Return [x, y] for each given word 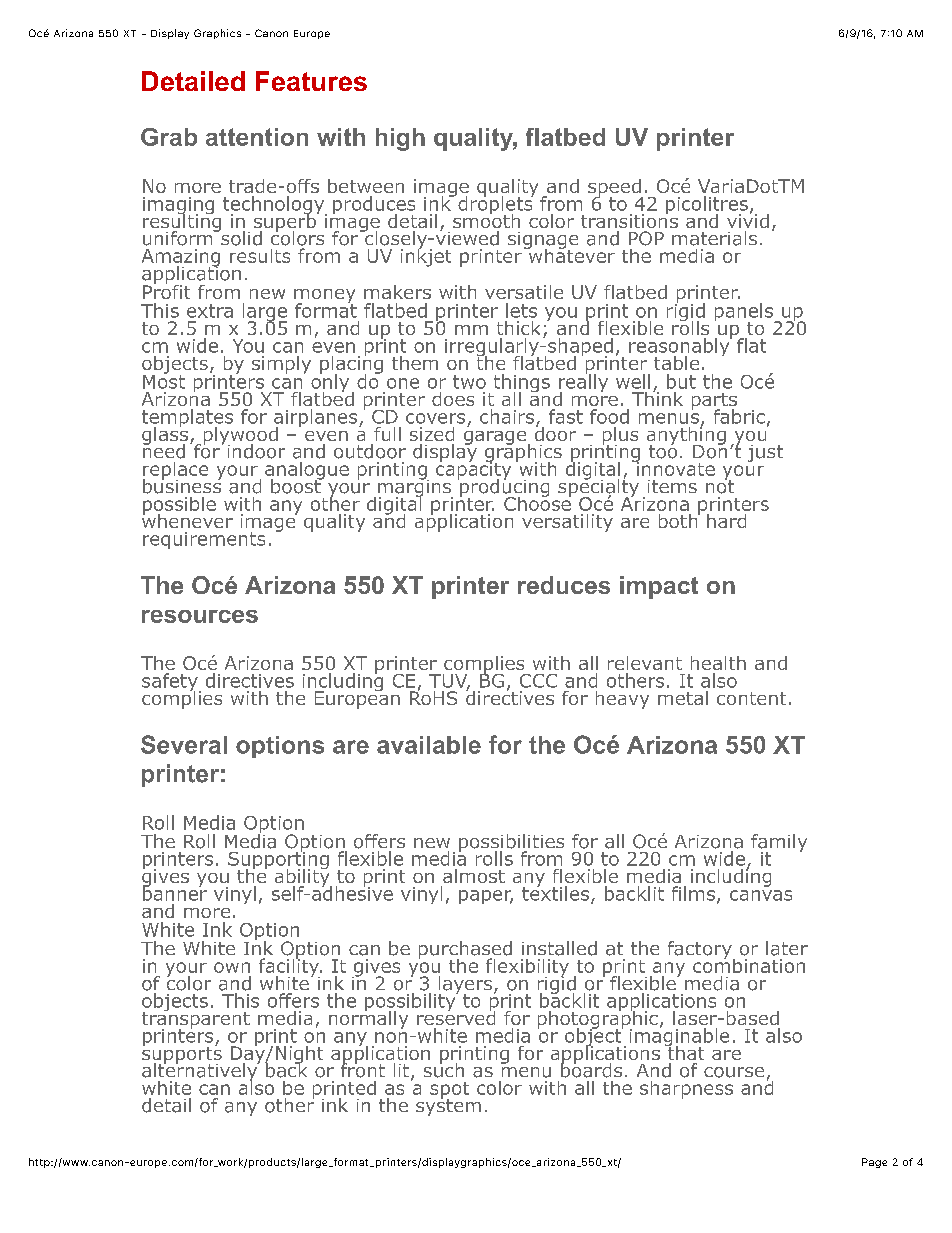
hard [726, 521]
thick [518, 328]
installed [559, 948]
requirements [204, 540]
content [751, 698]
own [232, 967]
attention [257, 137]
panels [745, 313]
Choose [537, 502]
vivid [748, 219]
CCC [538, 681]
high [400, 139]
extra [210, 311]
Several [184, 744]
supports [182, 1055]
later [787, 948]
